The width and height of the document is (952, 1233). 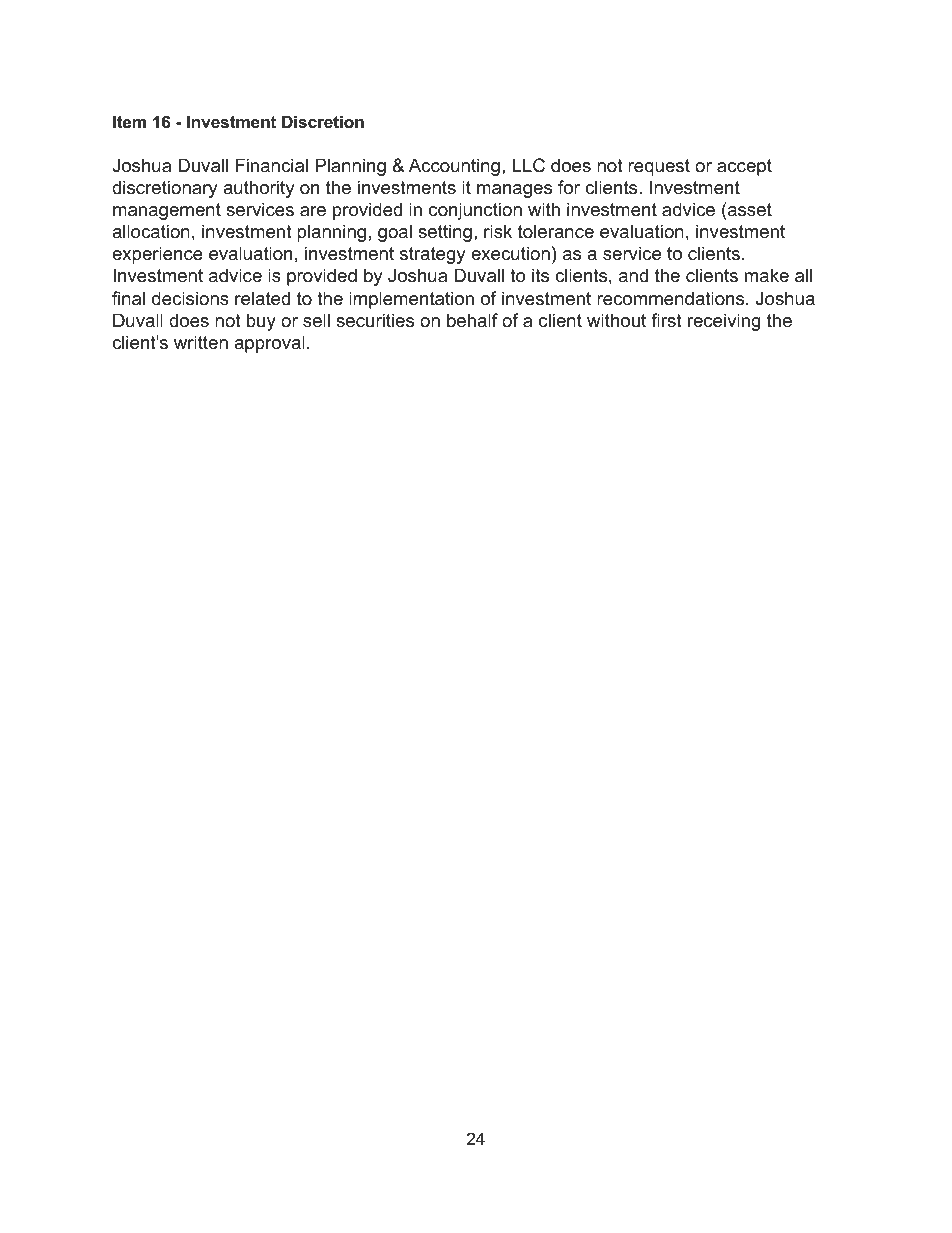 What do you see at coordinates (659, 167) in the document?
I see `request` at bounding box center [659, 167].
